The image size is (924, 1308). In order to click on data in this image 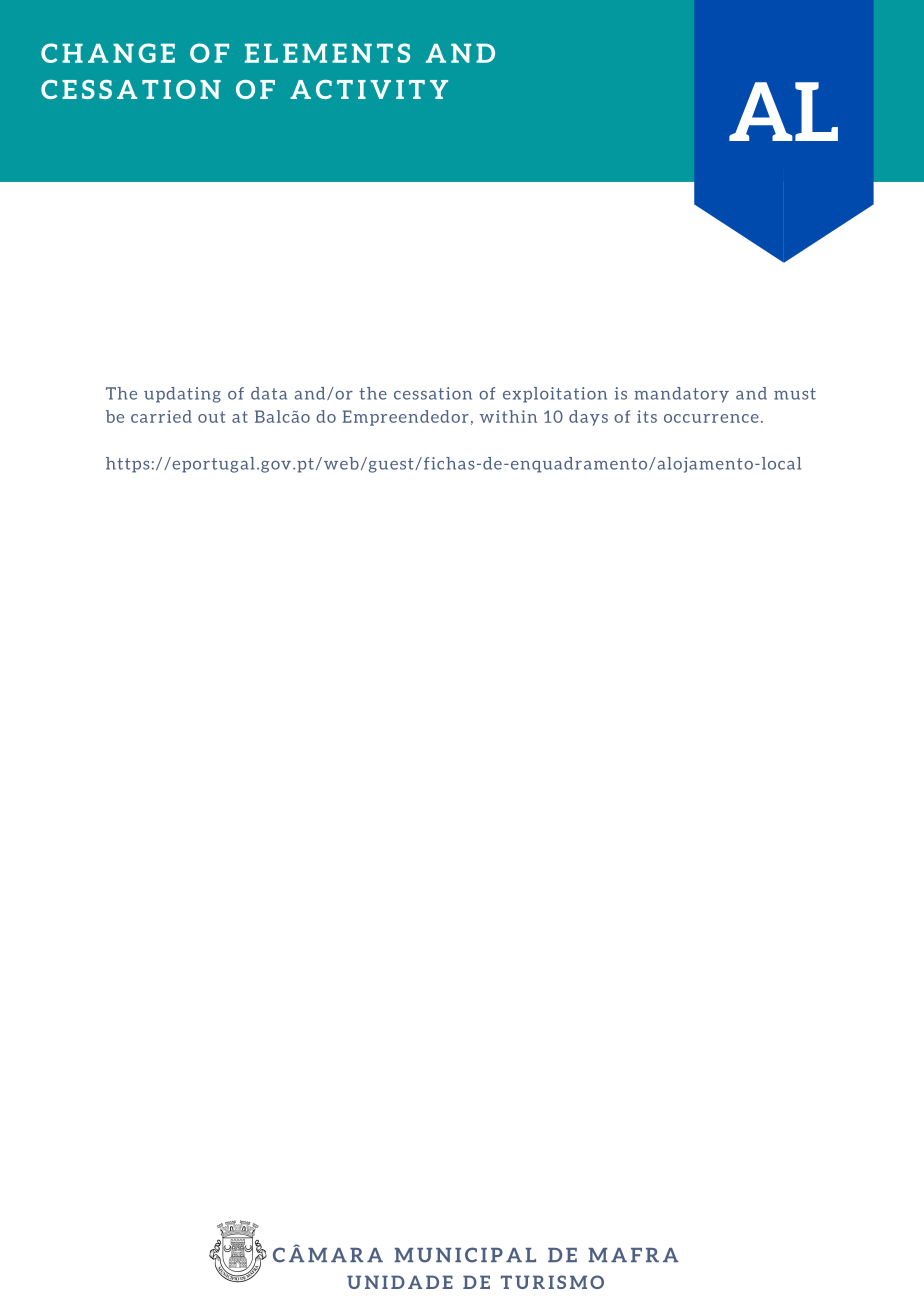, I will do `click(269, 393)`.
